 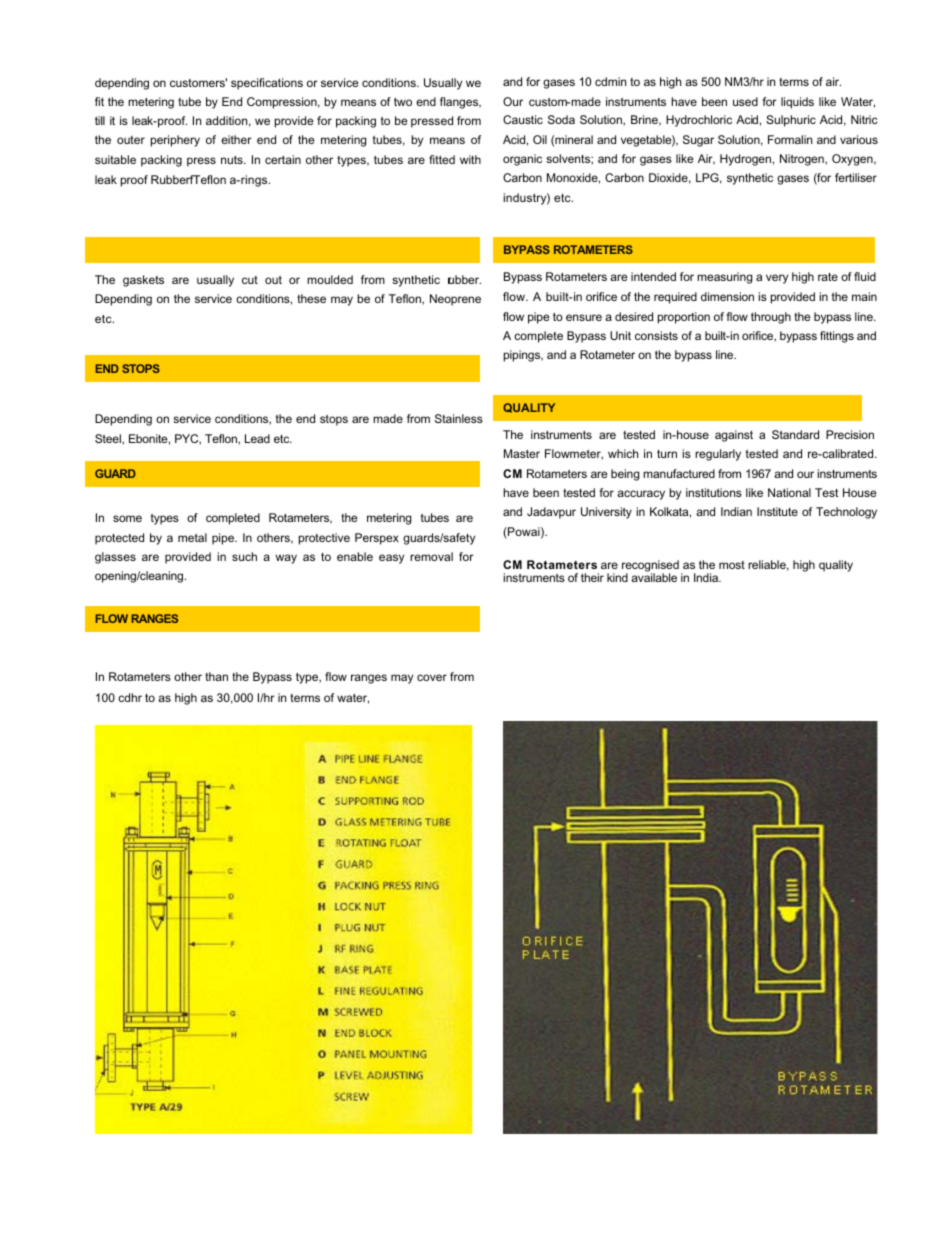 What do you see at coordinates (143, 281) in the document?
I see `gaskets` at bounding box center [143, 281].
